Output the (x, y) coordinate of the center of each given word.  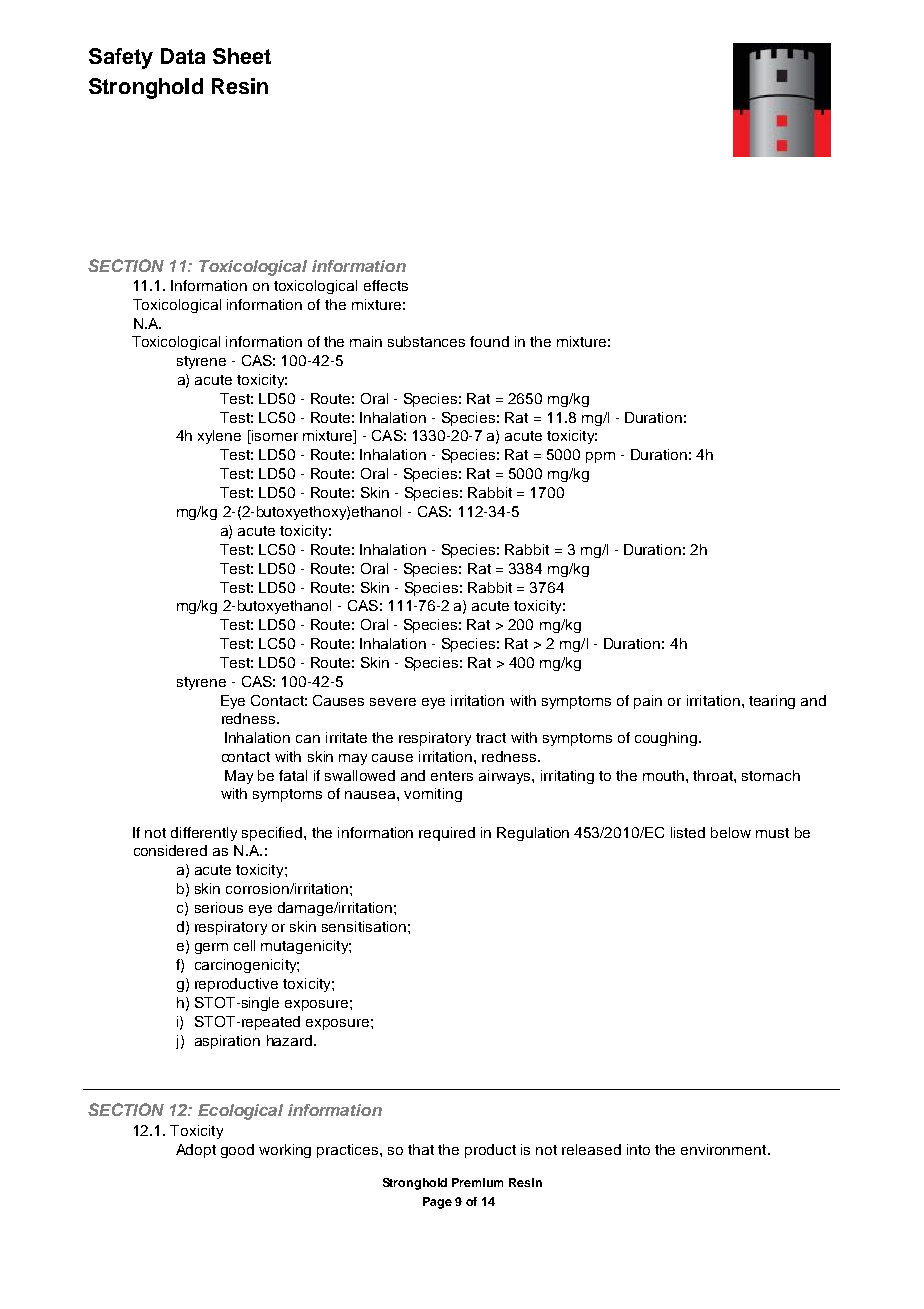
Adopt (196, 1151)
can (308, 739)
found (489, 341)
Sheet (242, 56)
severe (393, 702)
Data (183, 56)
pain (648, 702)
